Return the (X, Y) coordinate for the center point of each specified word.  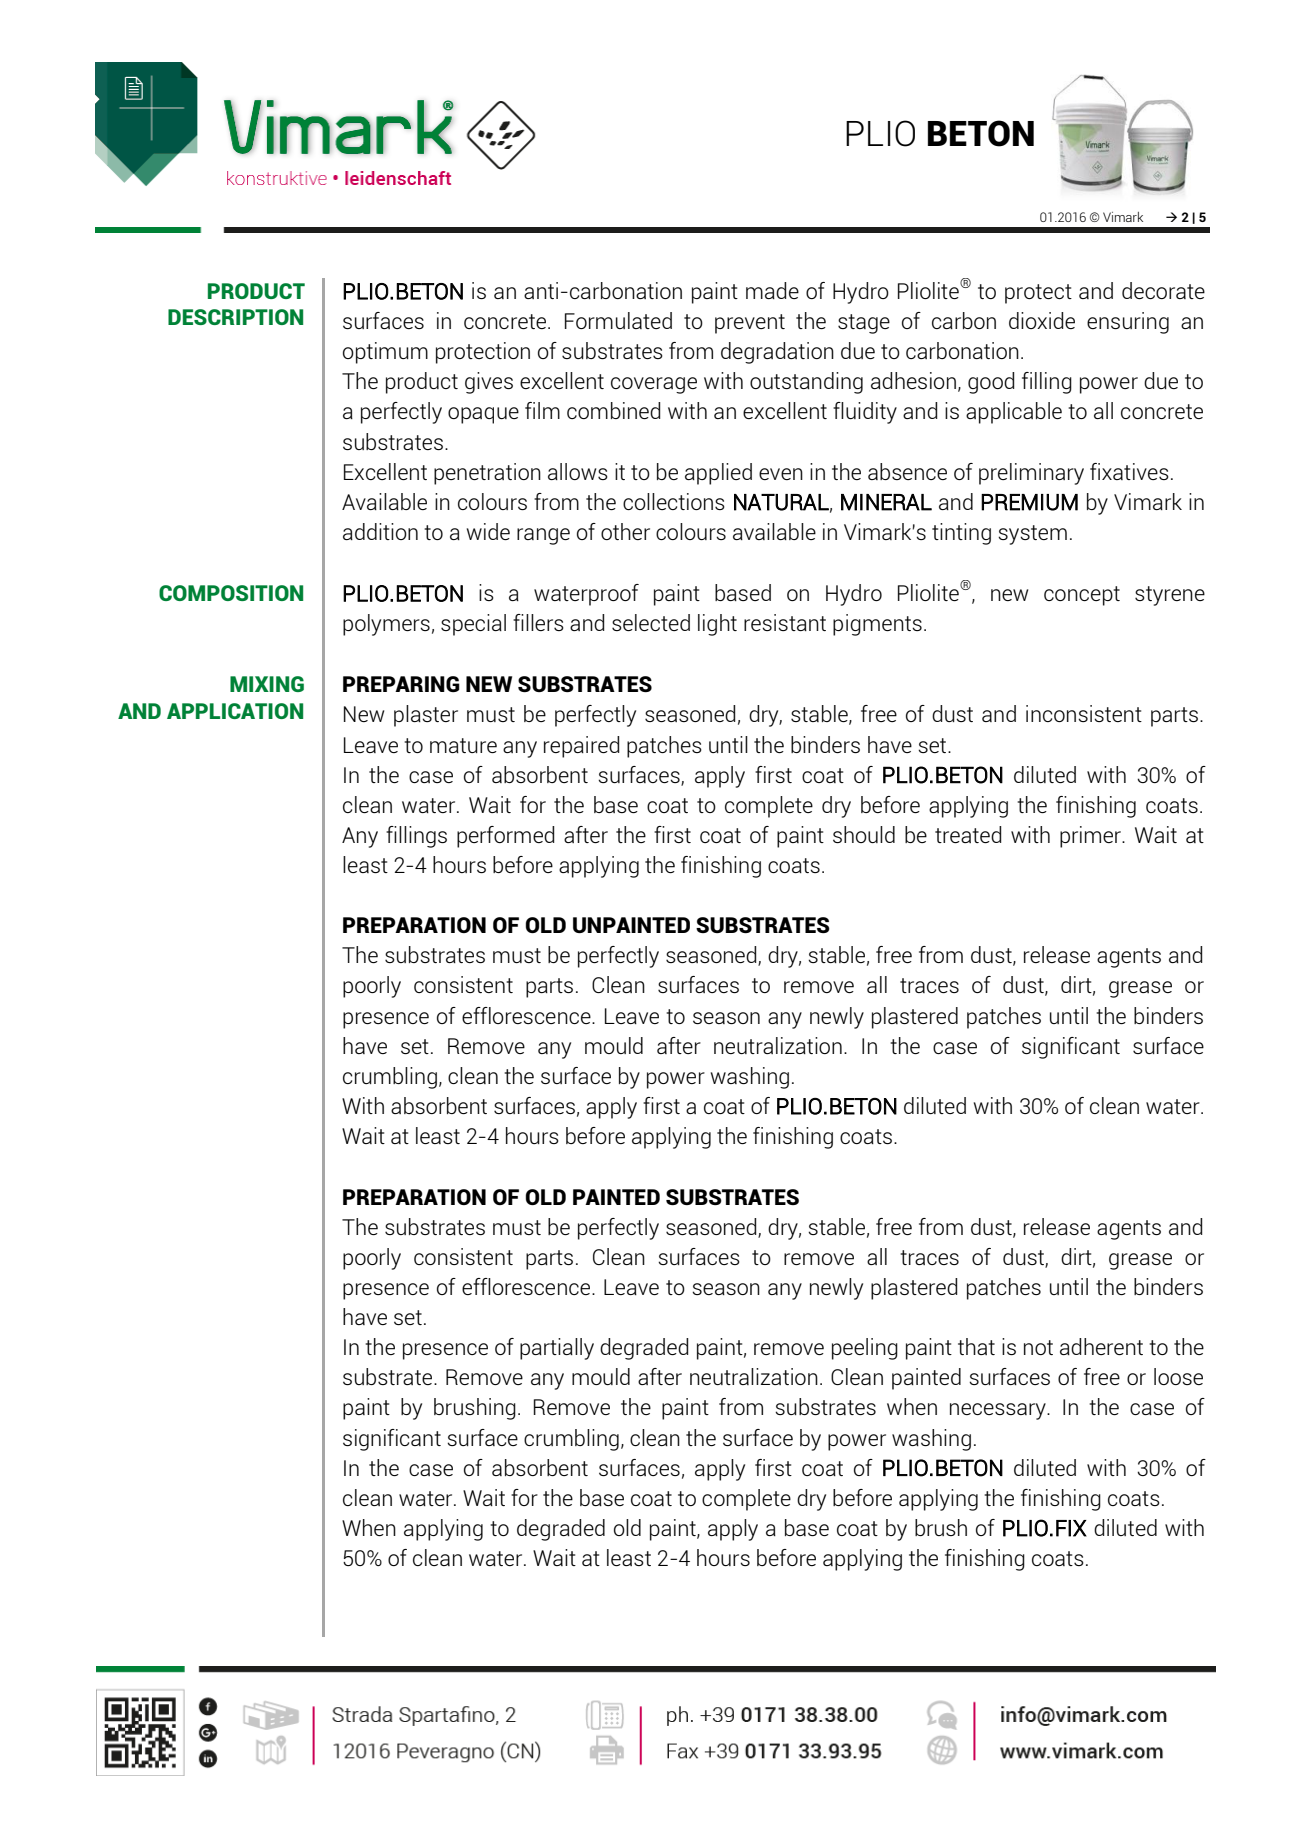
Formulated (618, 320)
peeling (865, 1349)
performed (505, 837)
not (1038, 1347)
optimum (385, 353)
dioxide (1042, 320)
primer (1092, 837)
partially (557, 1349)
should (864, 834)
